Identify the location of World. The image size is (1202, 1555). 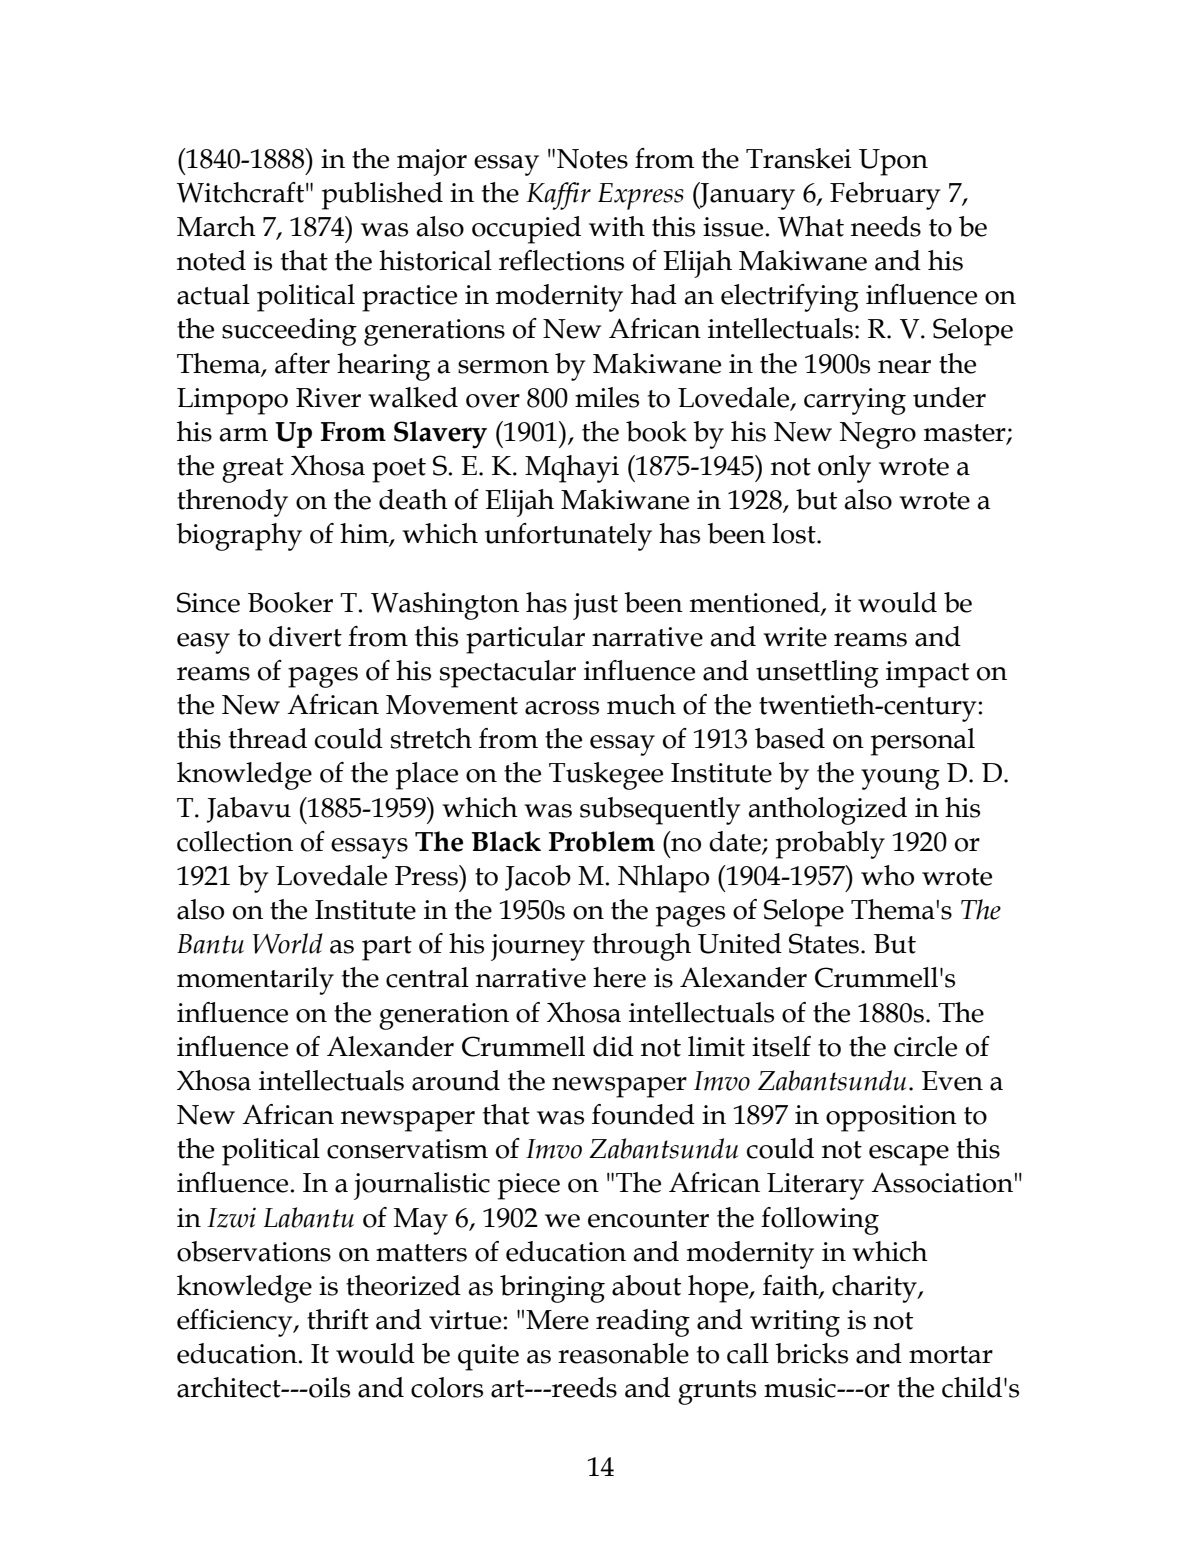
(287, 943).
